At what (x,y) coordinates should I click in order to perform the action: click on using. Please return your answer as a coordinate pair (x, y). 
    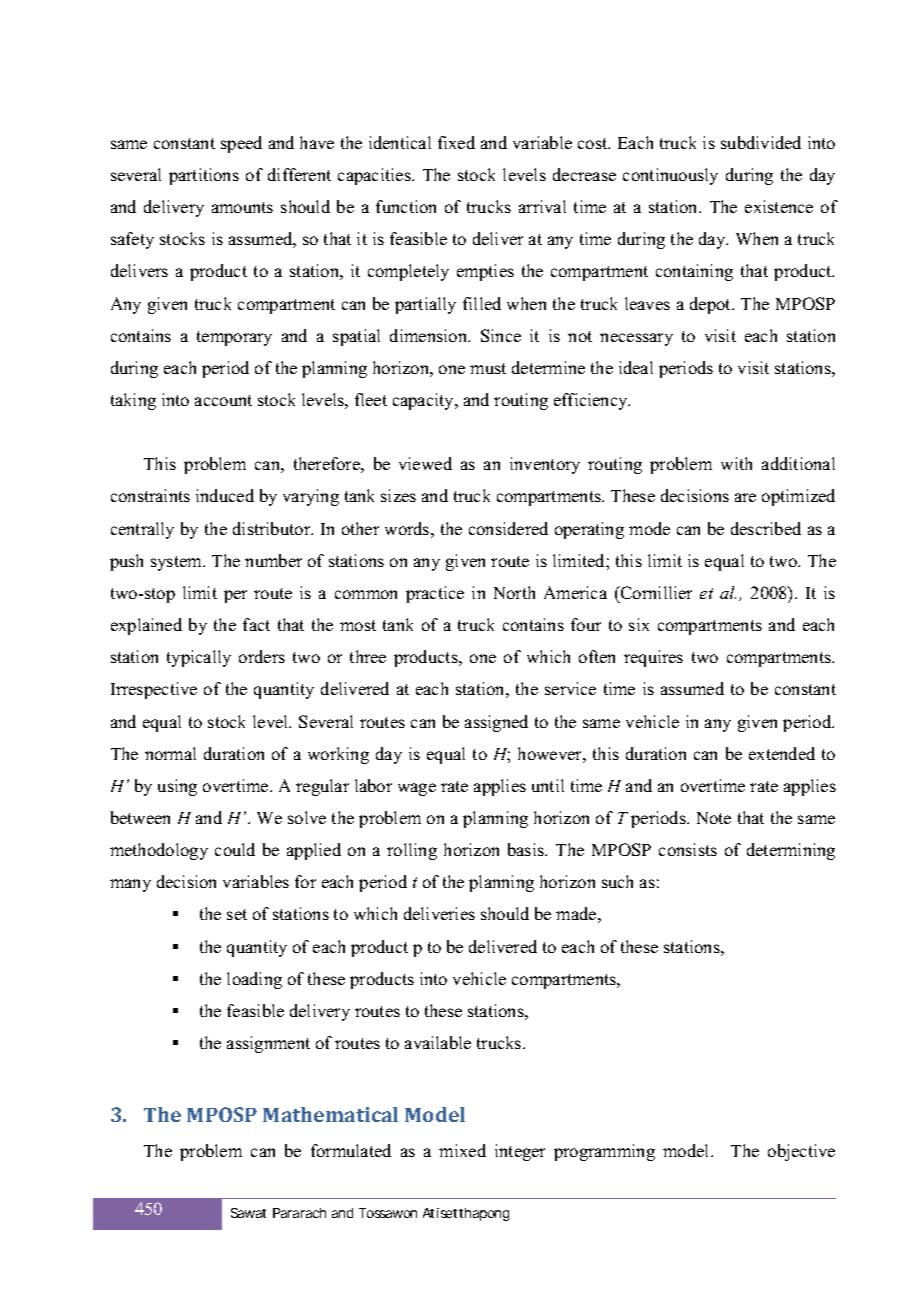
    Looking at the image, I should click on (177, 787).
